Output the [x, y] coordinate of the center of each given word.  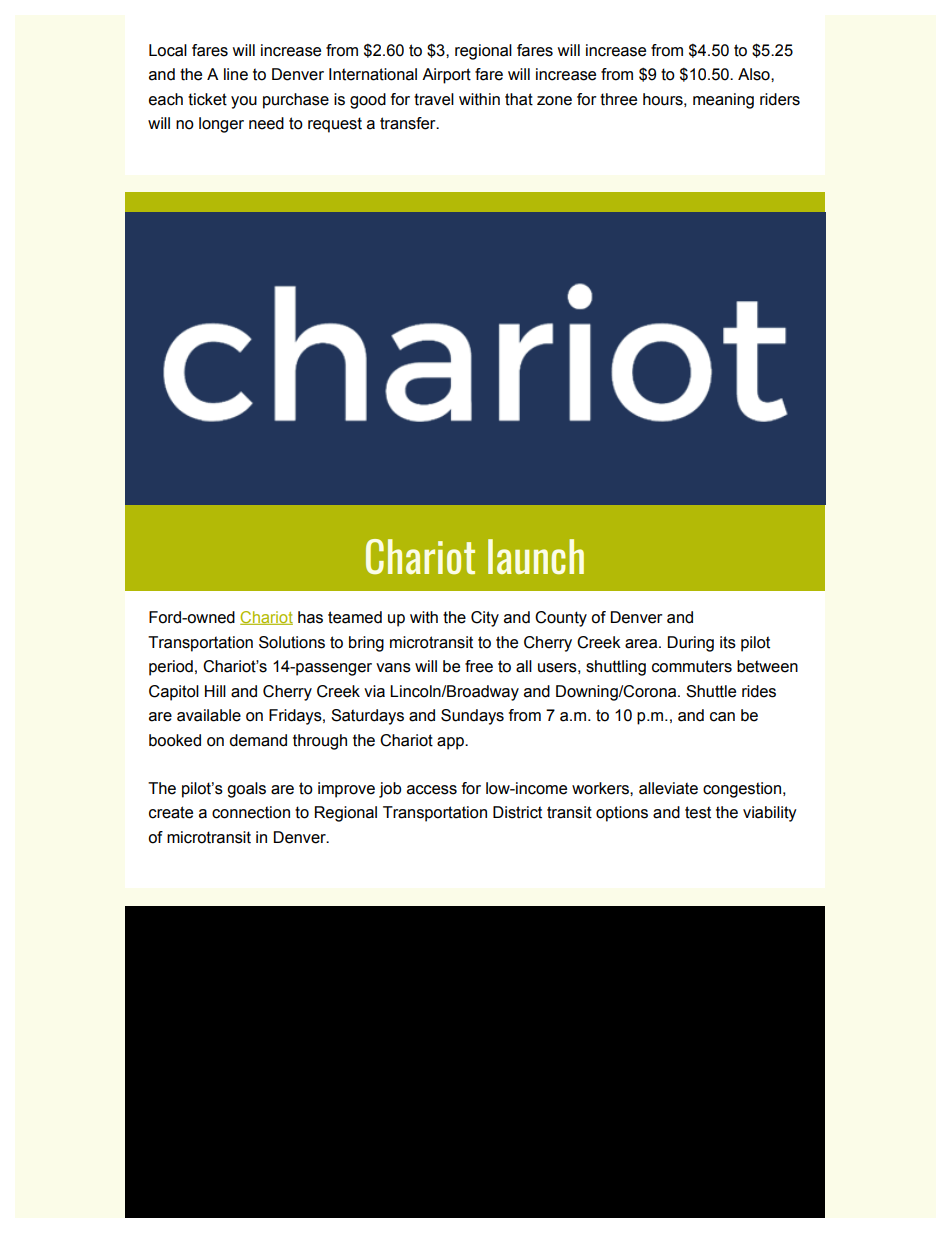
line [236, 74]
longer [221, 125]
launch [536, 556]
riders [780, 99]
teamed [355, 617]
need [266, 123]
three [618, 99]
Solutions [292, 642]
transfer [409, 123]
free [479, 666]
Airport [446, 76]
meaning [723, 101]
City [485, 619]
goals [246, 790]
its [728, 642]
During [691, 644]
